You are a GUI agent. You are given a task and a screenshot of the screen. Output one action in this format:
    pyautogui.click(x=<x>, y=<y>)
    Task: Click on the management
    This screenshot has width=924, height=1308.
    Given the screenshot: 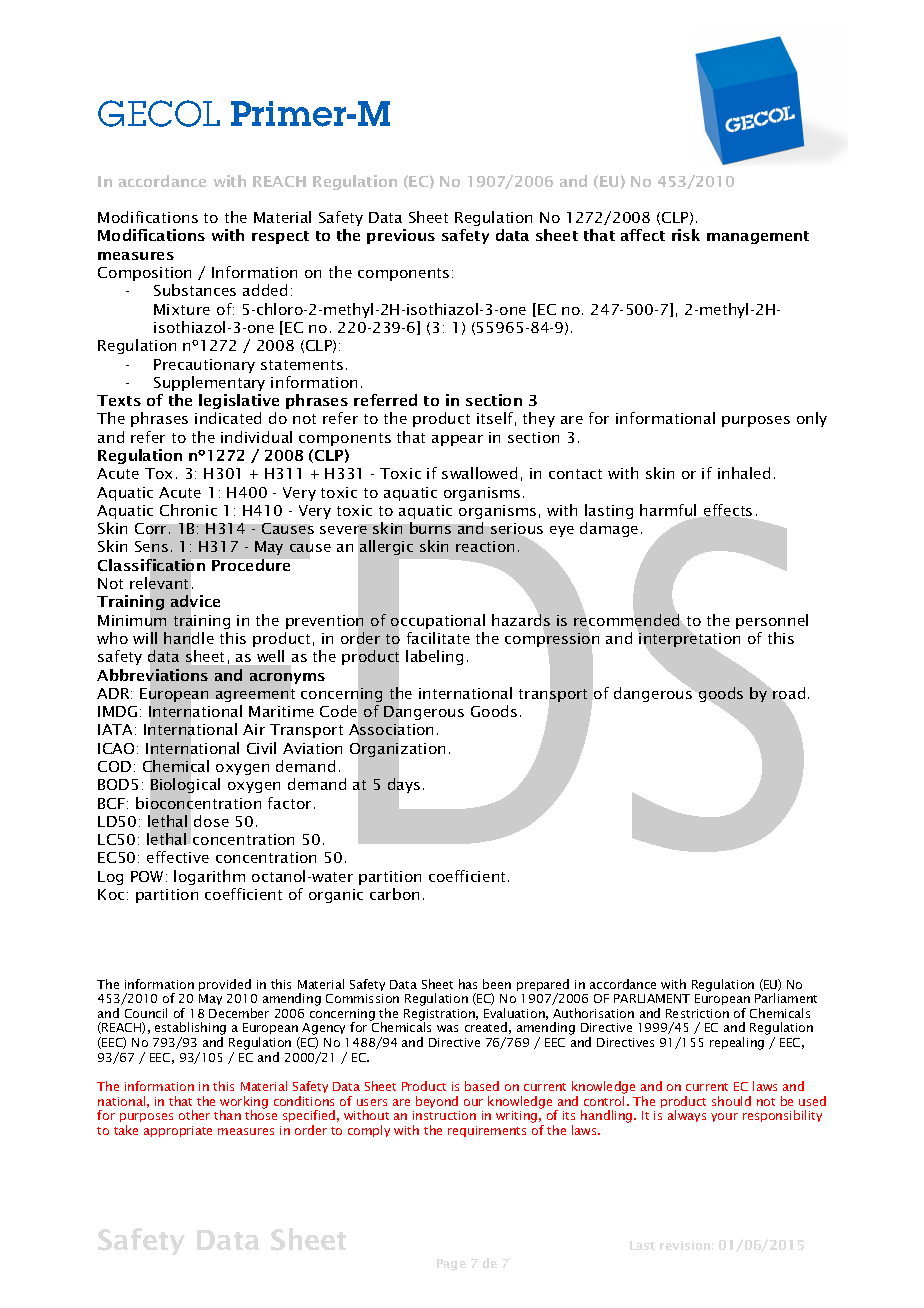 What is the action you would take?
    pyautogui.click(x=758, y=237)
